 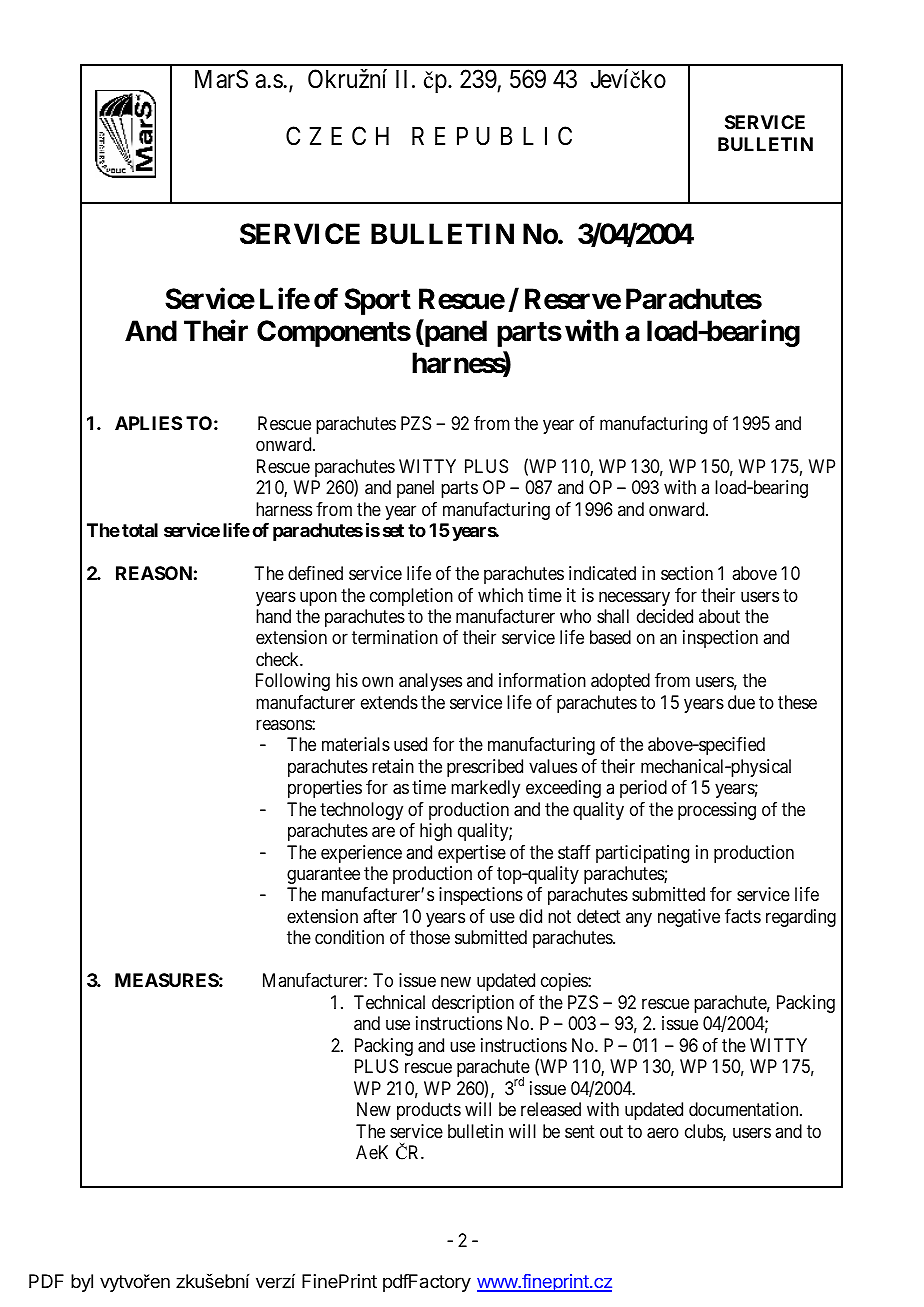 What do you see at coordinates (473, 1004) in the screenshot?
I see `description` at bounding box center [473, 1004].
